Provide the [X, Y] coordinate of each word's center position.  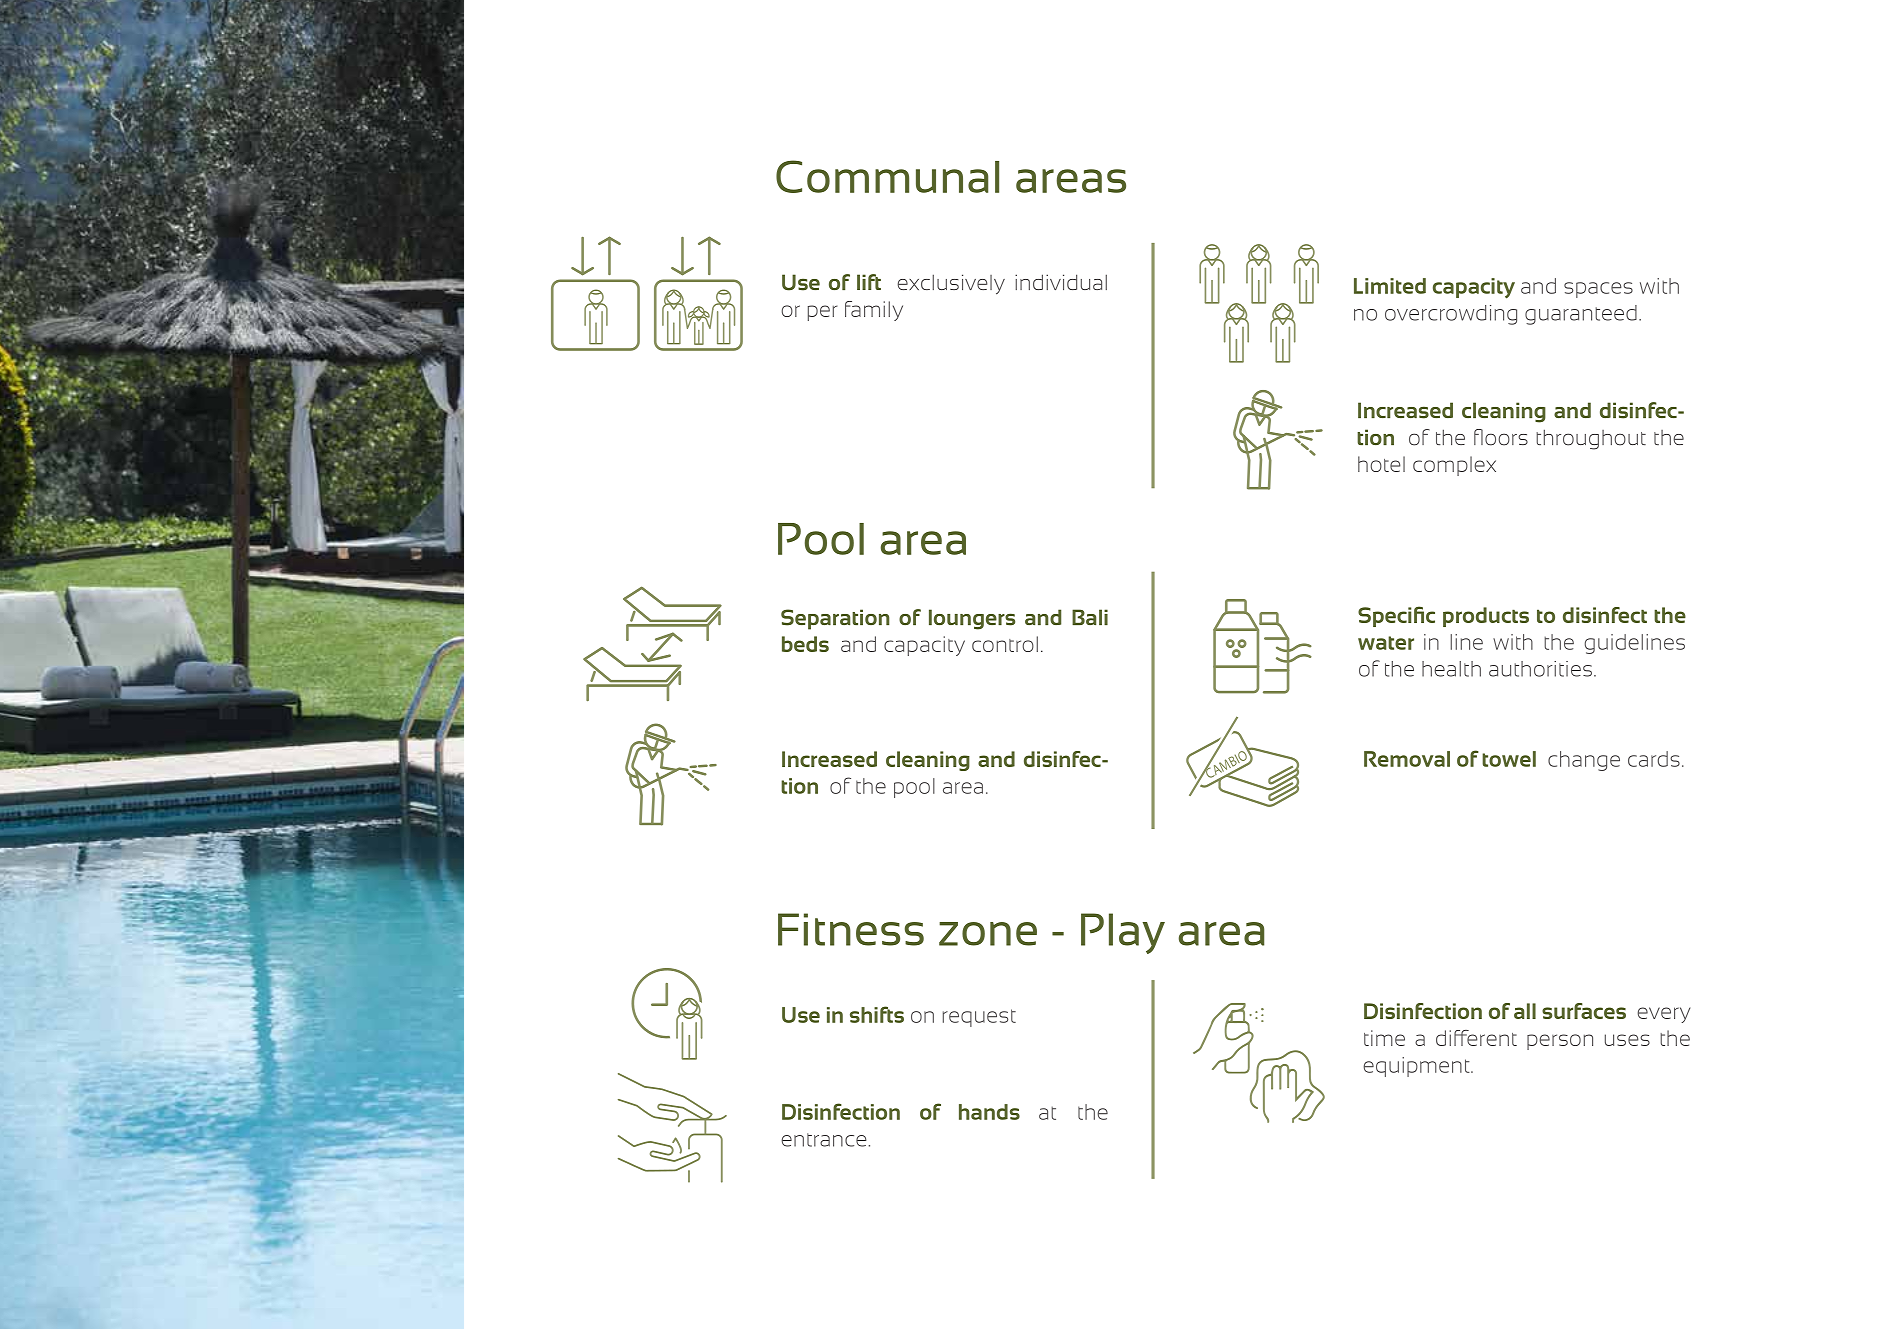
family [874, 311]
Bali [1090, 617]
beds [805, 644]
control [1005, 644]
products [1486, 617]
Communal [887, 176]
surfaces [1584, 1011]
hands [989, 1112]
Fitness [851, 929]
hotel [1381, 464]
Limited [1390, 286]
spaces [1598, 290]
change [1584, 761]
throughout [1591, 439]
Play [1123, 933]
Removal [1407, 759]
